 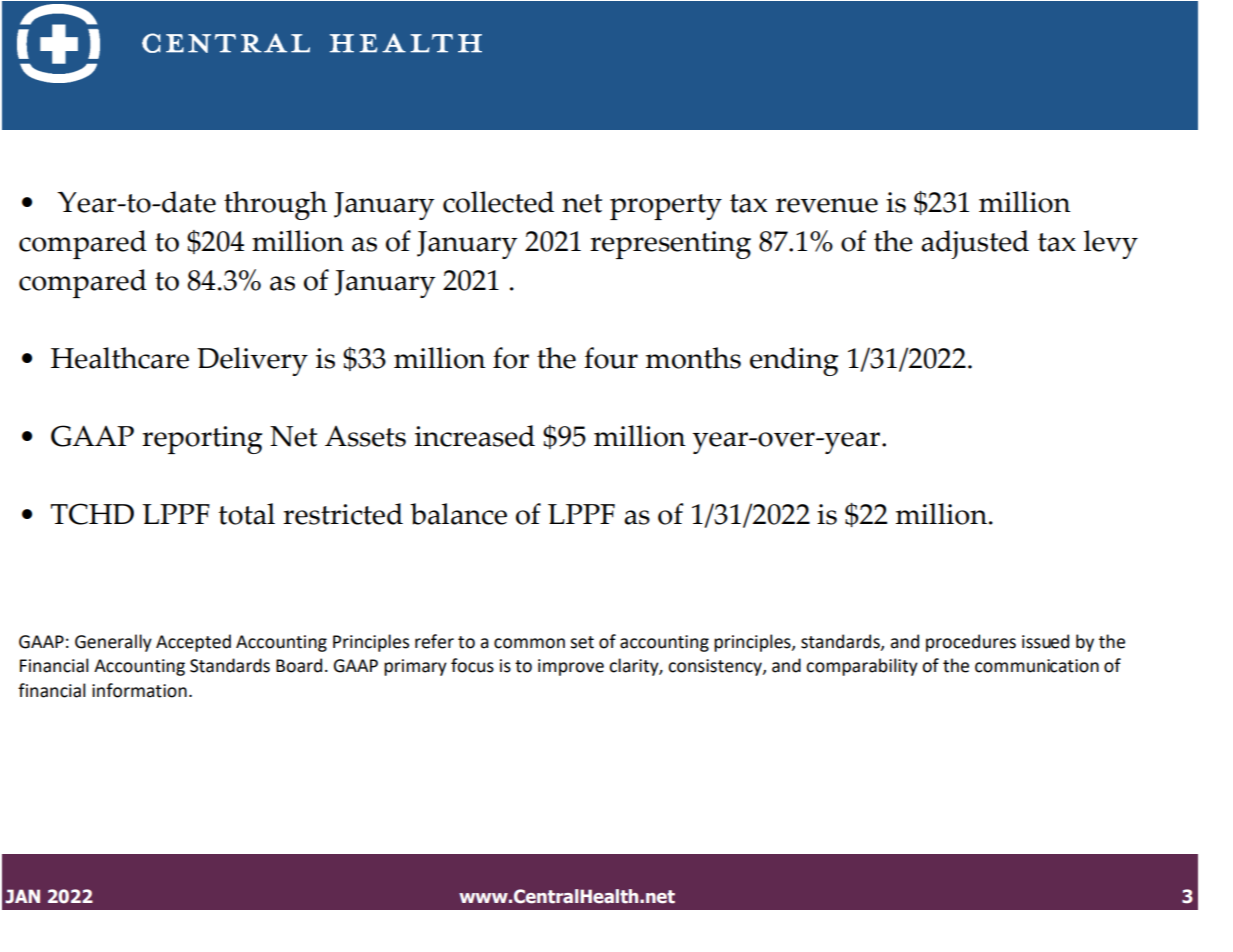 What do you see at coordinates (611, 358) in the image?
I see `four` at bounding box center [611, 358].
